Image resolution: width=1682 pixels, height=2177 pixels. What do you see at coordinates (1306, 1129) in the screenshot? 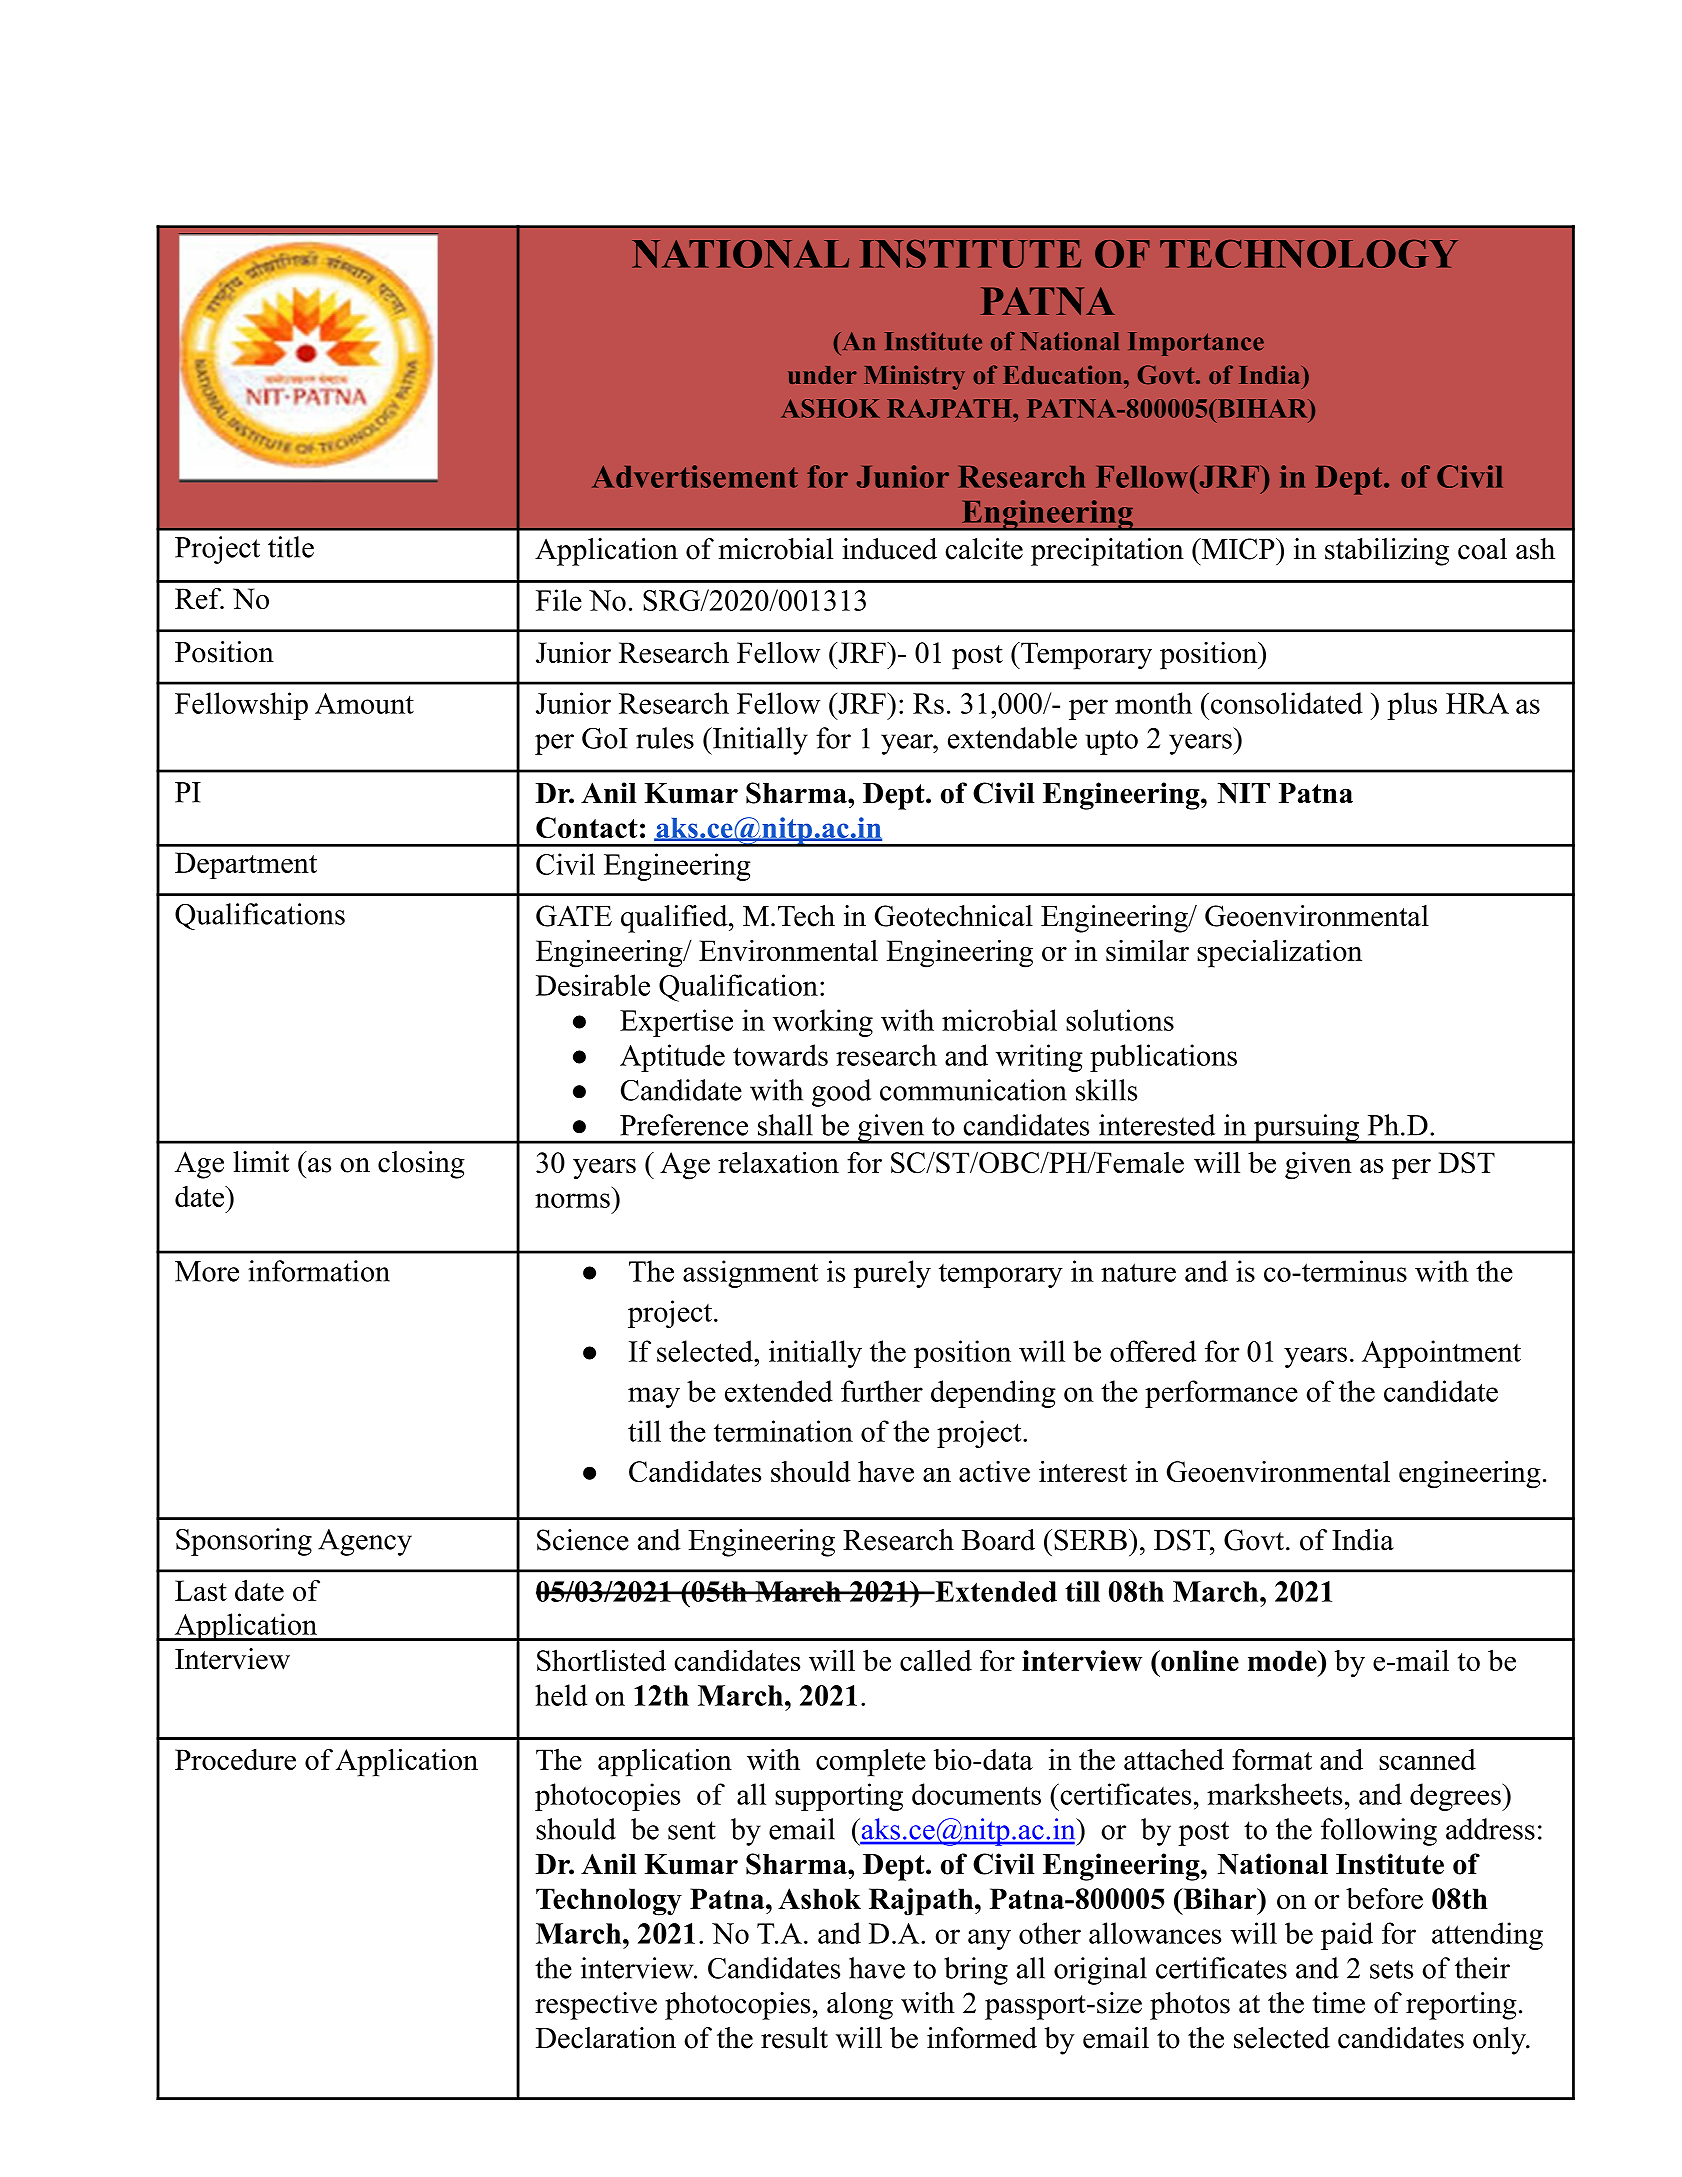
I see `pursuing` at bounding box center [1306, 1129].
